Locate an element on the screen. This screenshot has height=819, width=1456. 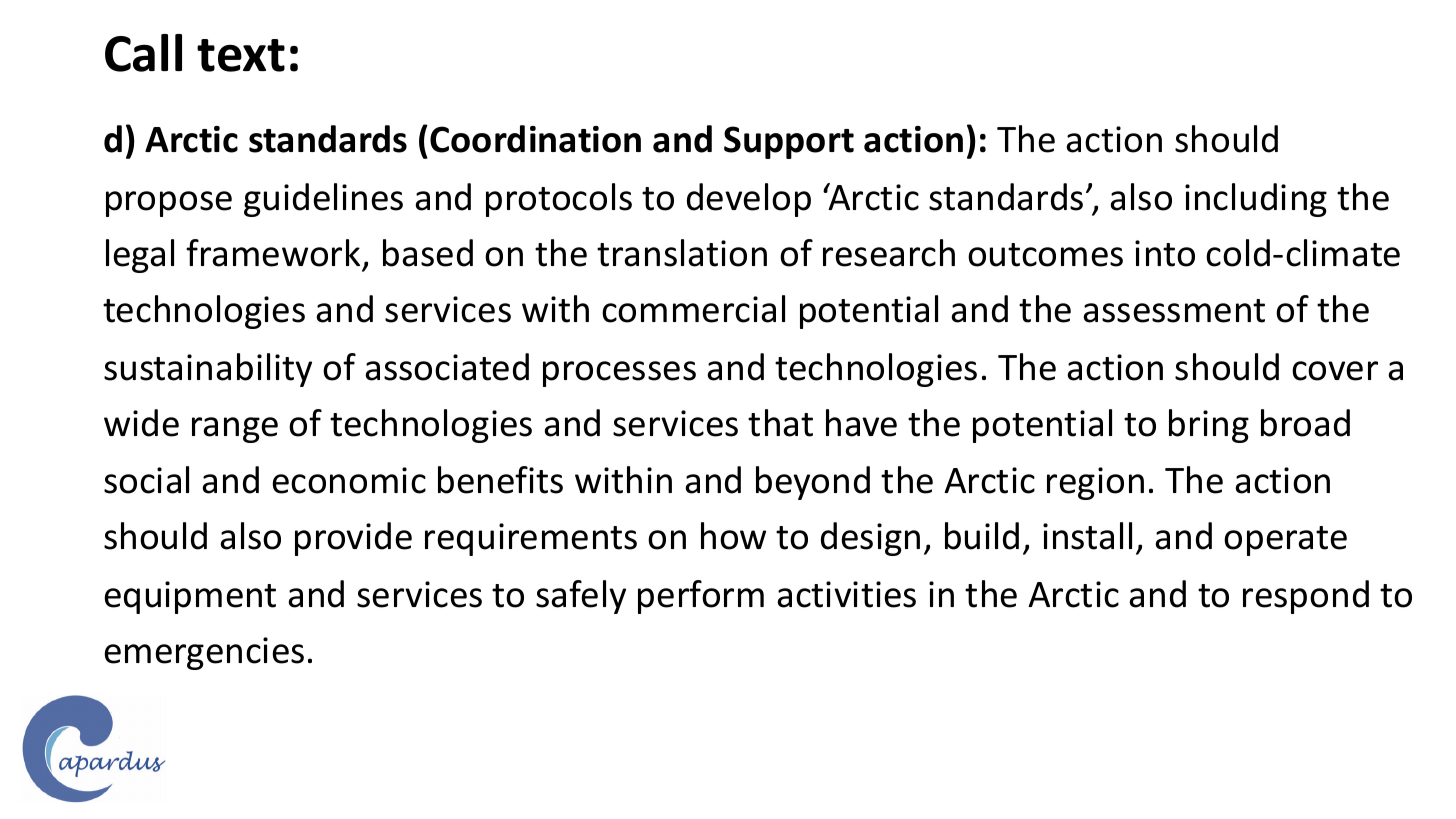
emergencies is located at coordinates (204, 653).
